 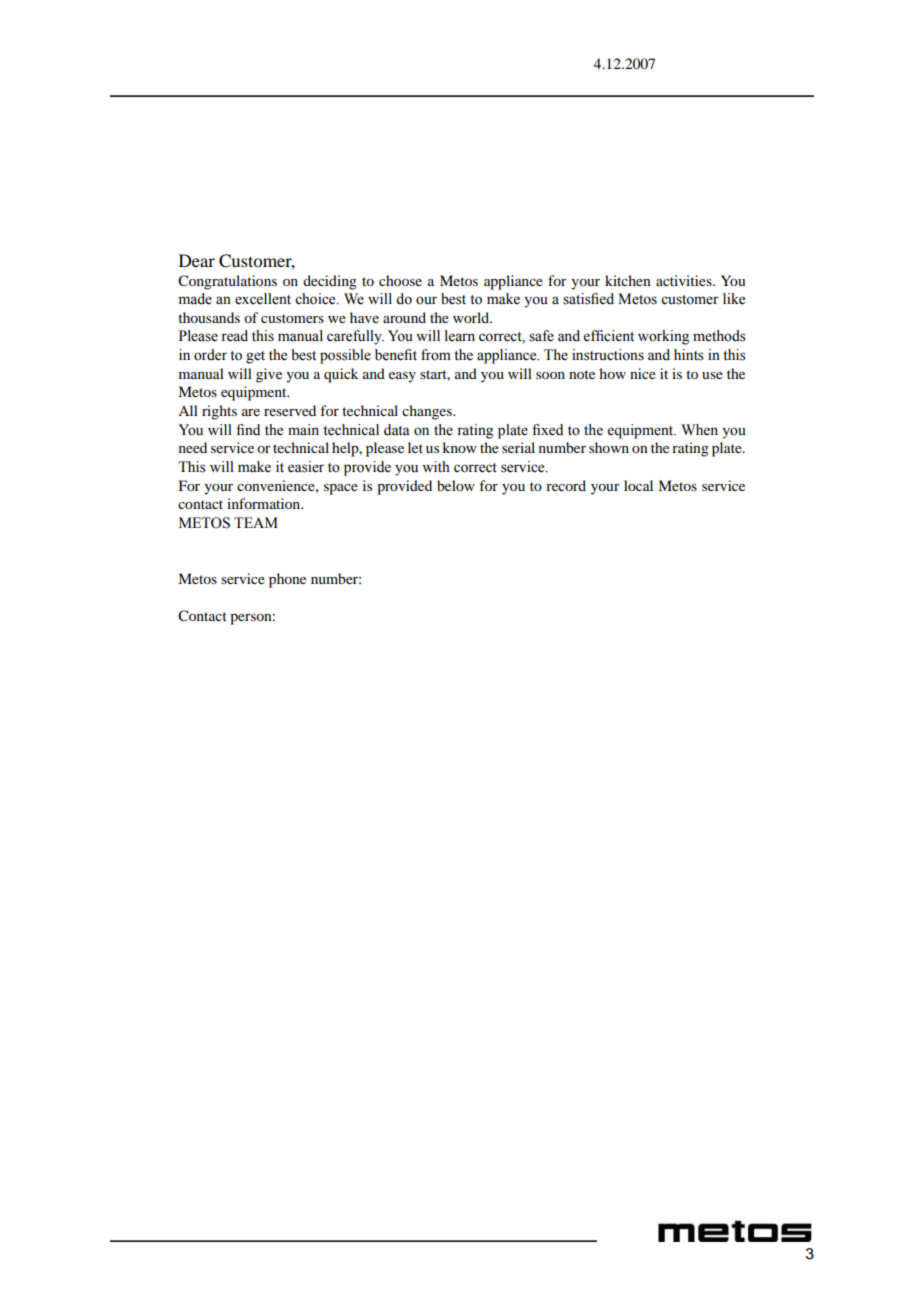 I want to click on Congratulations, so click(x=227, y=282).
